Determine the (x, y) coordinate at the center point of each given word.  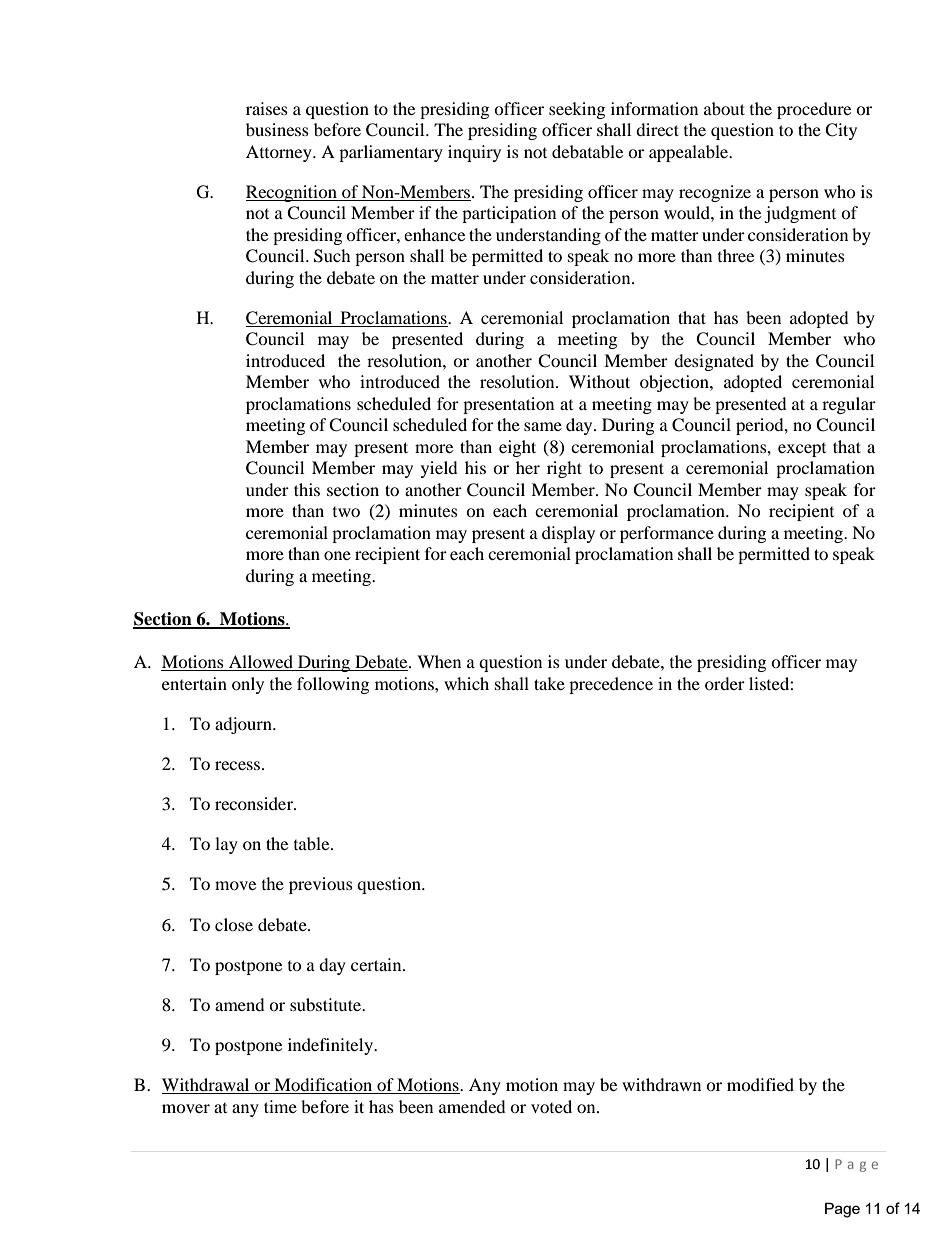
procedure (814, 110)
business (277, 129)
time (280, 1106)
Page (842, 1210)
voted (551, 1106)
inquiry (474, 153)
